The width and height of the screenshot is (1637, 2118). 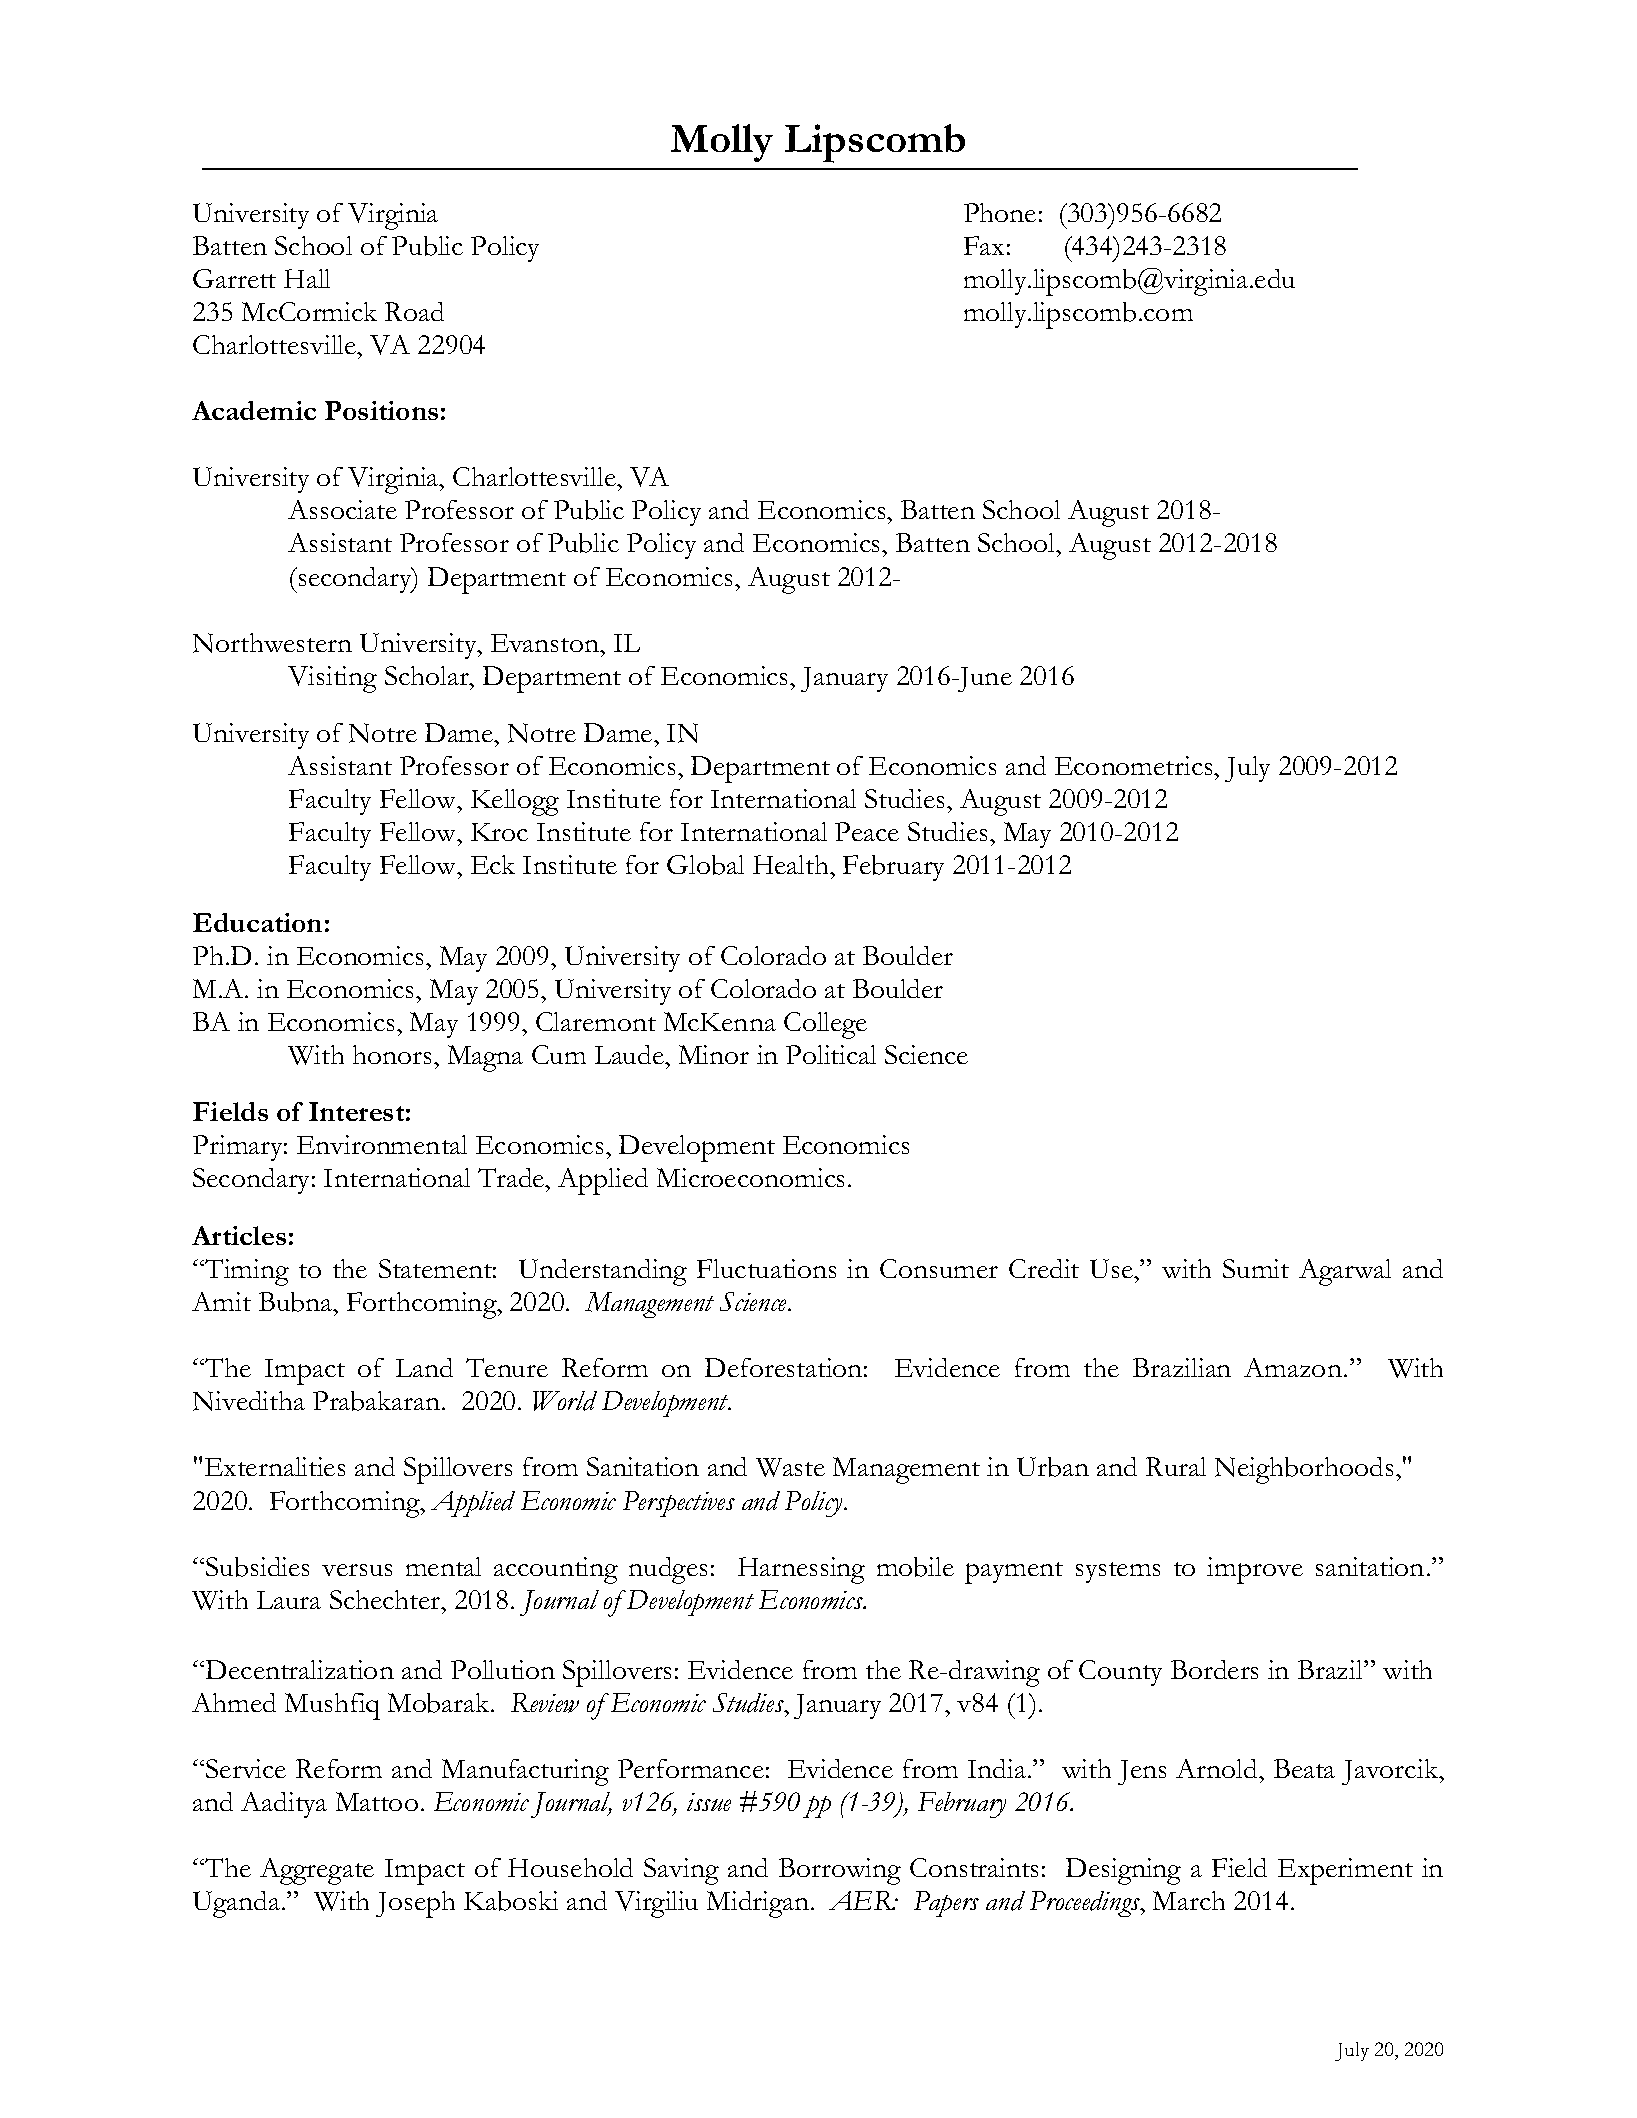 I want to click on versus, so click(x=357, y=1570).
